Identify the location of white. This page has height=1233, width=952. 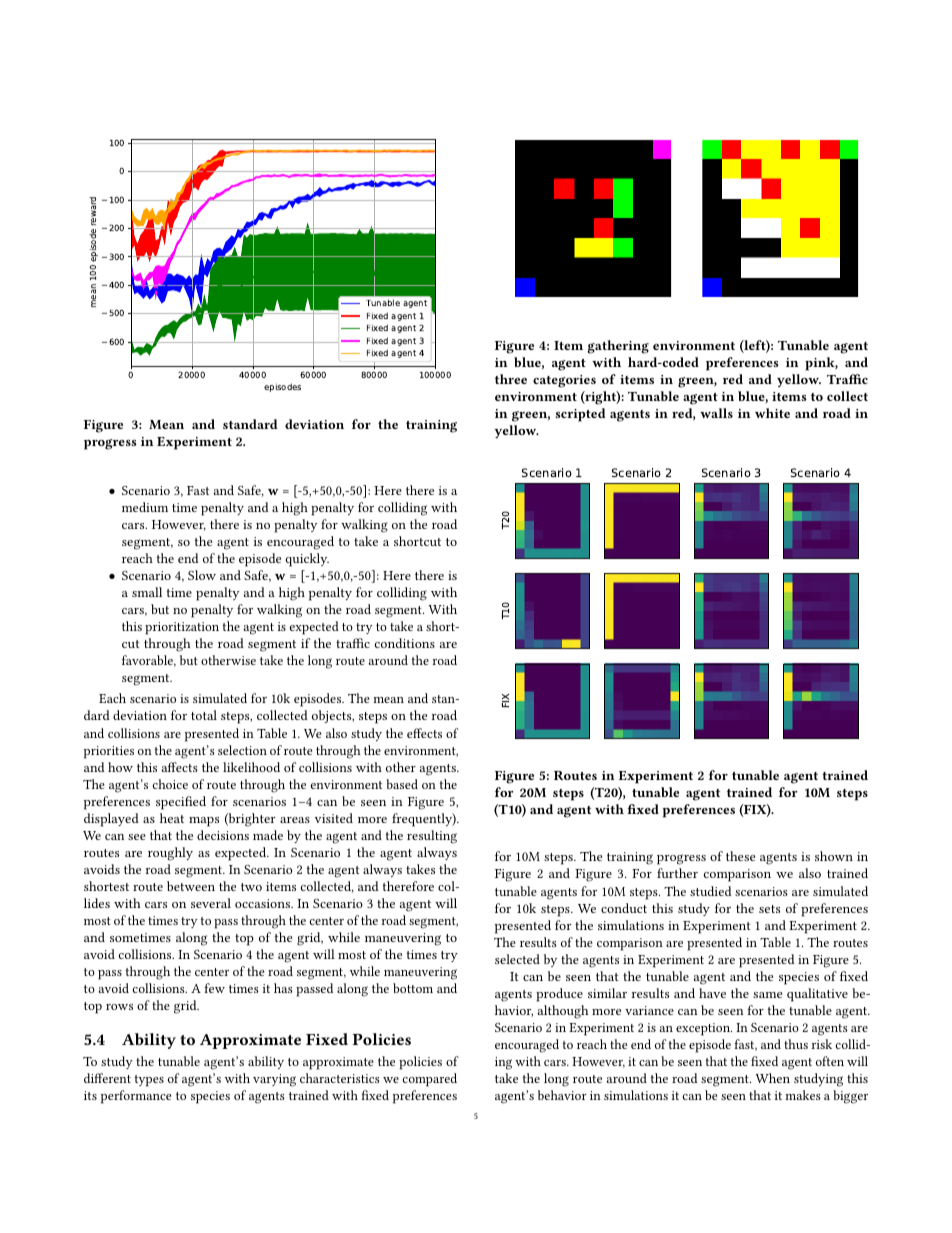
(772, 413).
